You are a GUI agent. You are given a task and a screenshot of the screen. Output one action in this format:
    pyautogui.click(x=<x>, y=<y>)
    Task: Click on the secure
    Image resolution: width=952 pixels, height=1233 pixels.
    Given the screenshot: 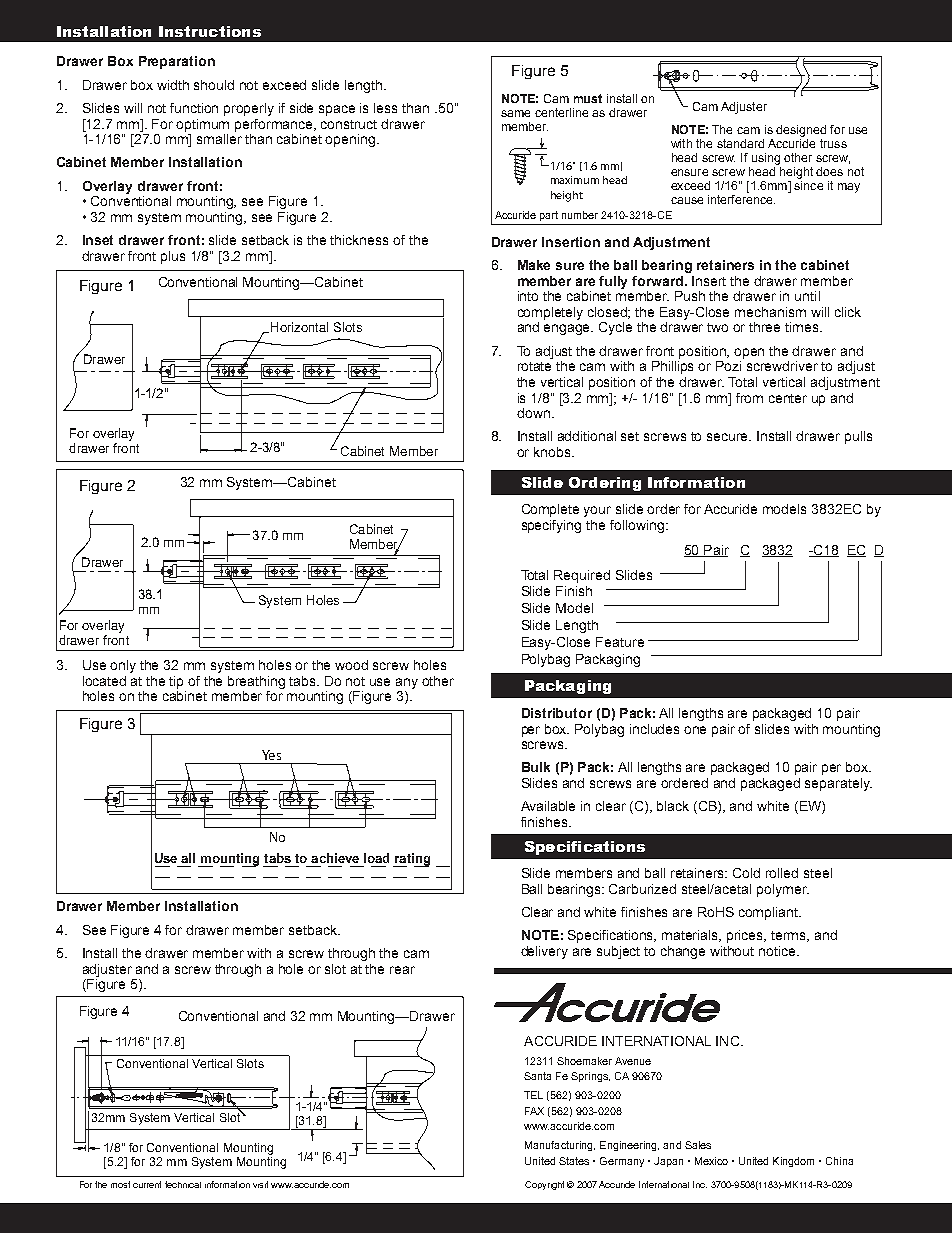 What is the action you would take?
    pyautogui.click(x=729, y=437)
